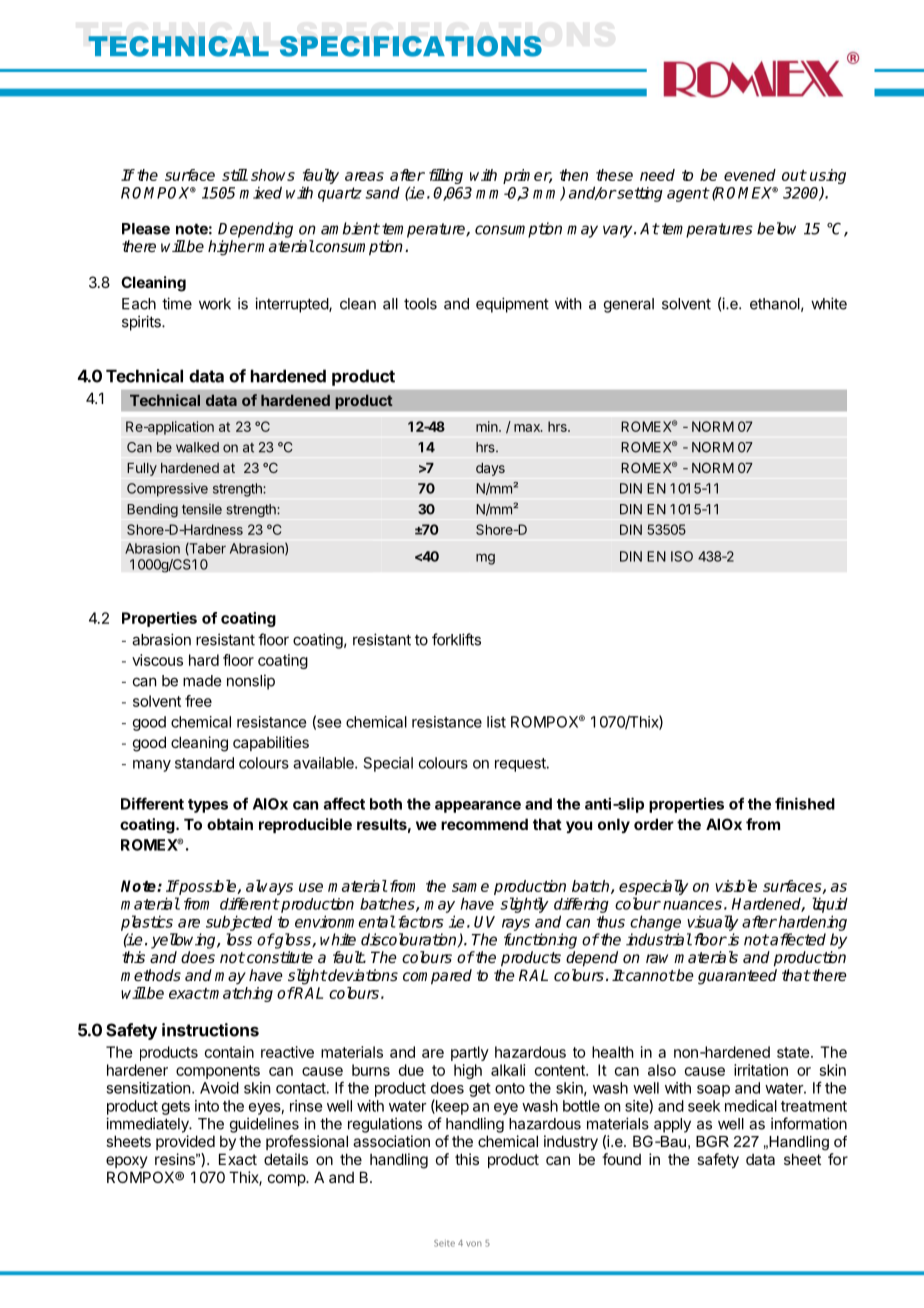 This screenshot has height=1308, width=924. I want to click on ISO, so click(682, 556).
